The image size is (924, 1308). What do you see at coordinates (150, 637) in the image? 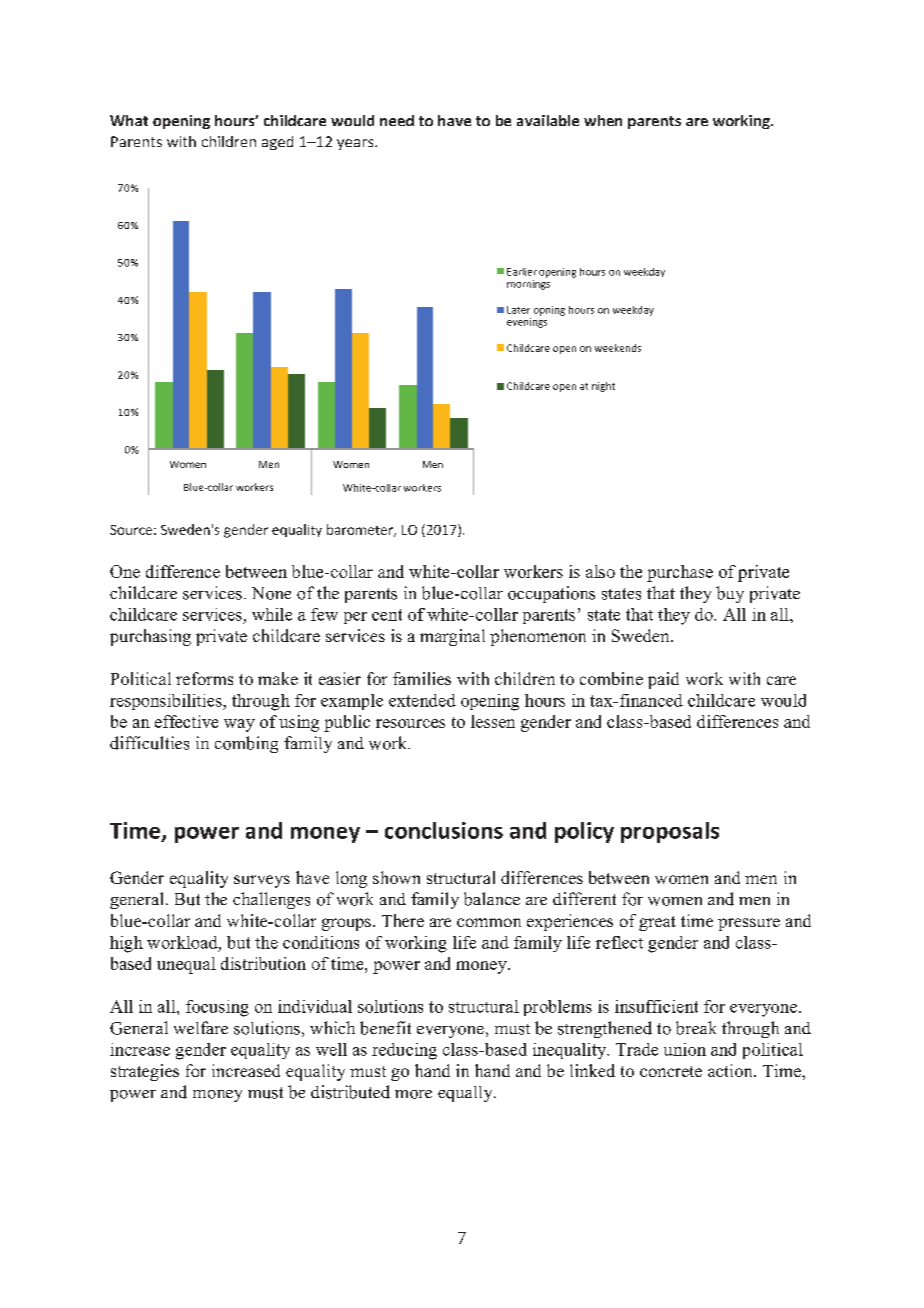
I see `purchasing` at bounding box center [150, 637].
